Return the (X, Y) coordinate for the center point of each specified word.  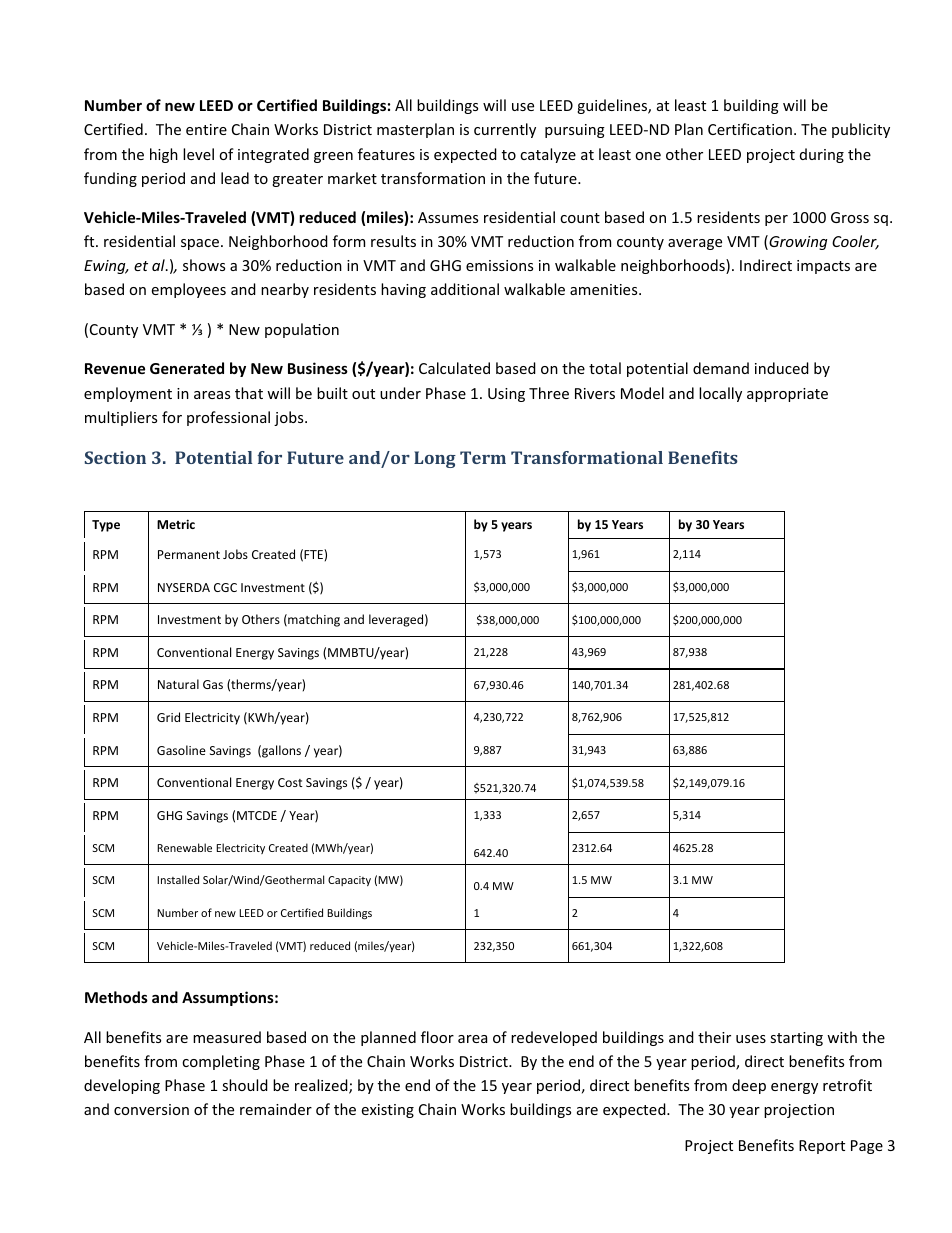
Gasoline (181, 750)
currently (505, 130)
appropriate (787, 395)
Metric (176, 524)
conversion (151, 1109)
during (822, 155)
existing (388, 1111)
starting (796, 1039)
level (198, 154)
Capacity (349, 881)
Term (483, 457)
